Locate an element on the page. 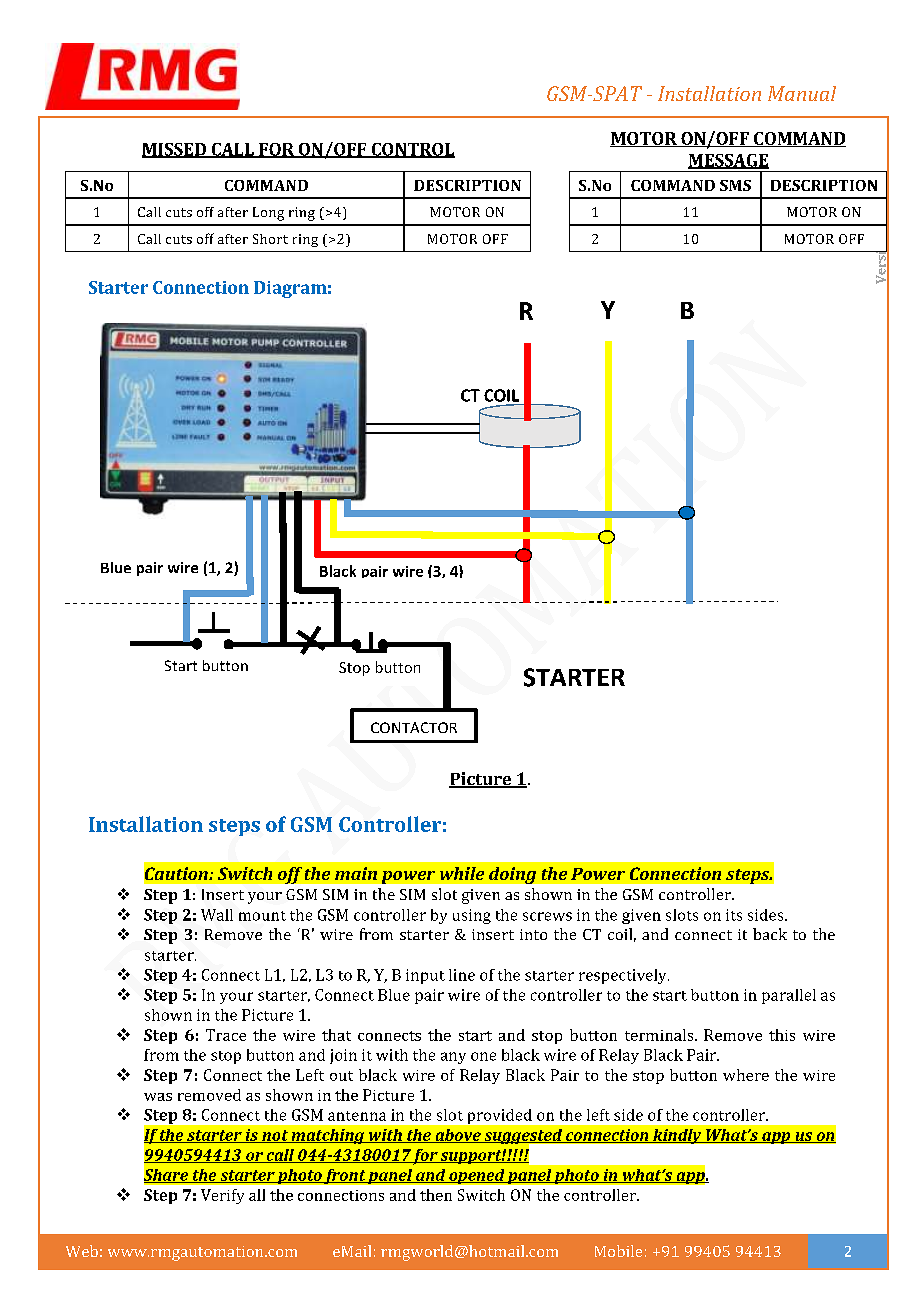 The height and width of the document is (1308, 924). Wall is located at coordinates (217, 915).
